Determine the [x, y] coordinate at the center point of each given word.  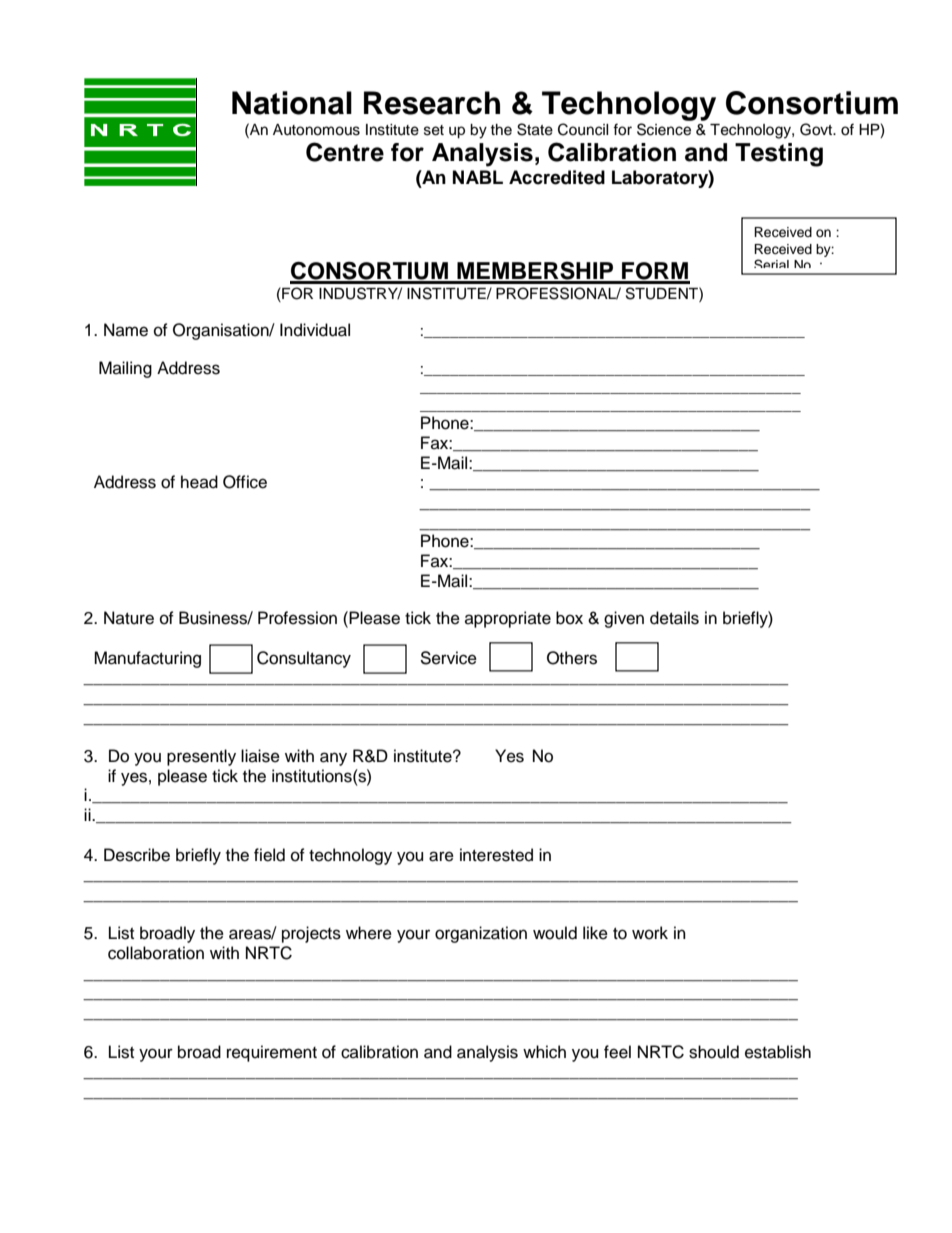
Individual [315, 330]
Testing [779, 155]
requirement [272, 1053]
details [674, 618]
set [434, 130]
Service [448, 658]
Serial [771, 263]
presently [201, 757]
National [292, 103]
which [544, 1052]
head [199, 482]
